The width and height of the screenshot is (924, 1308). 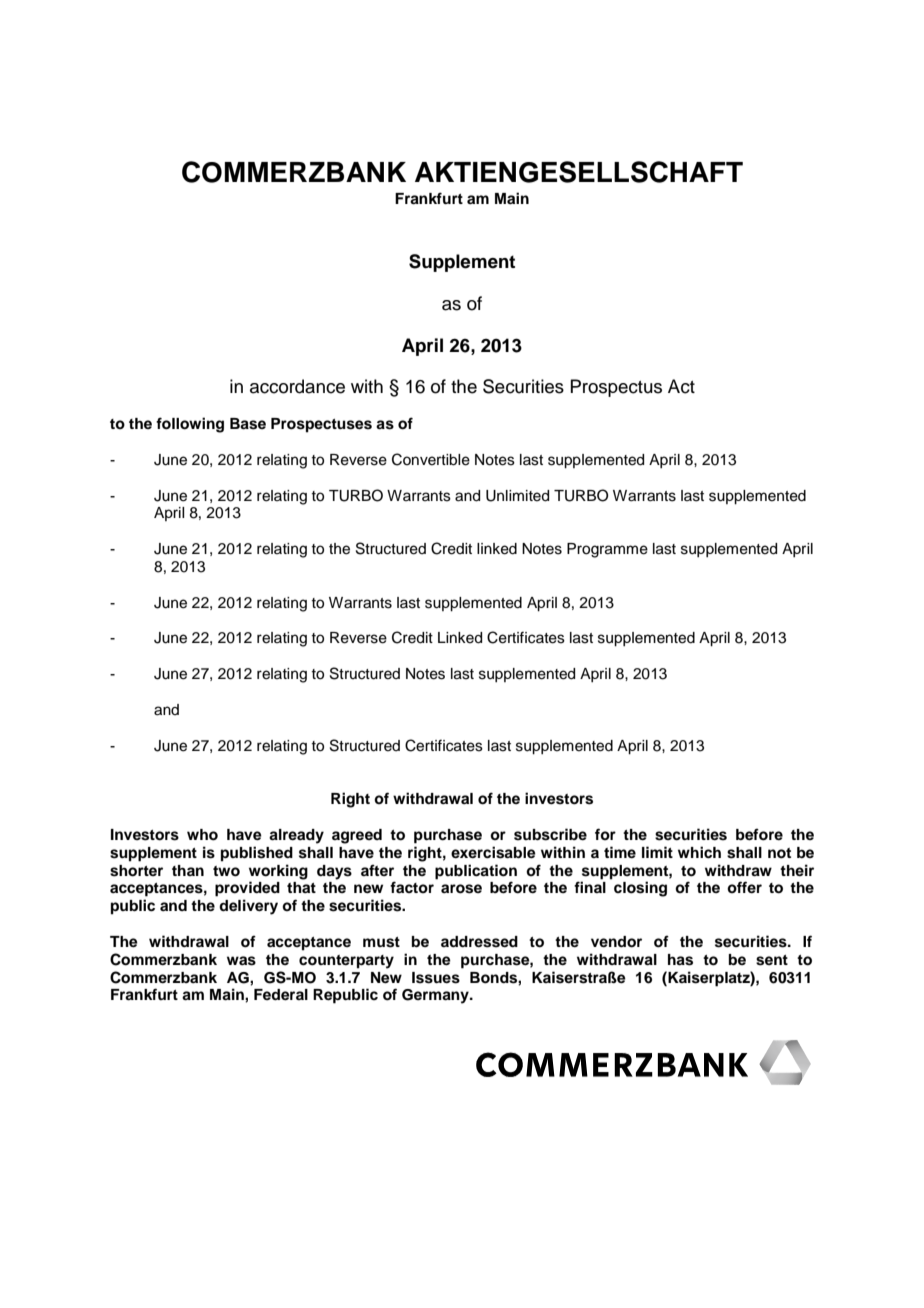 What do you see at coordinates (202, 835) in the screenshot?
I see `who` at bounding box center [202, 835].
